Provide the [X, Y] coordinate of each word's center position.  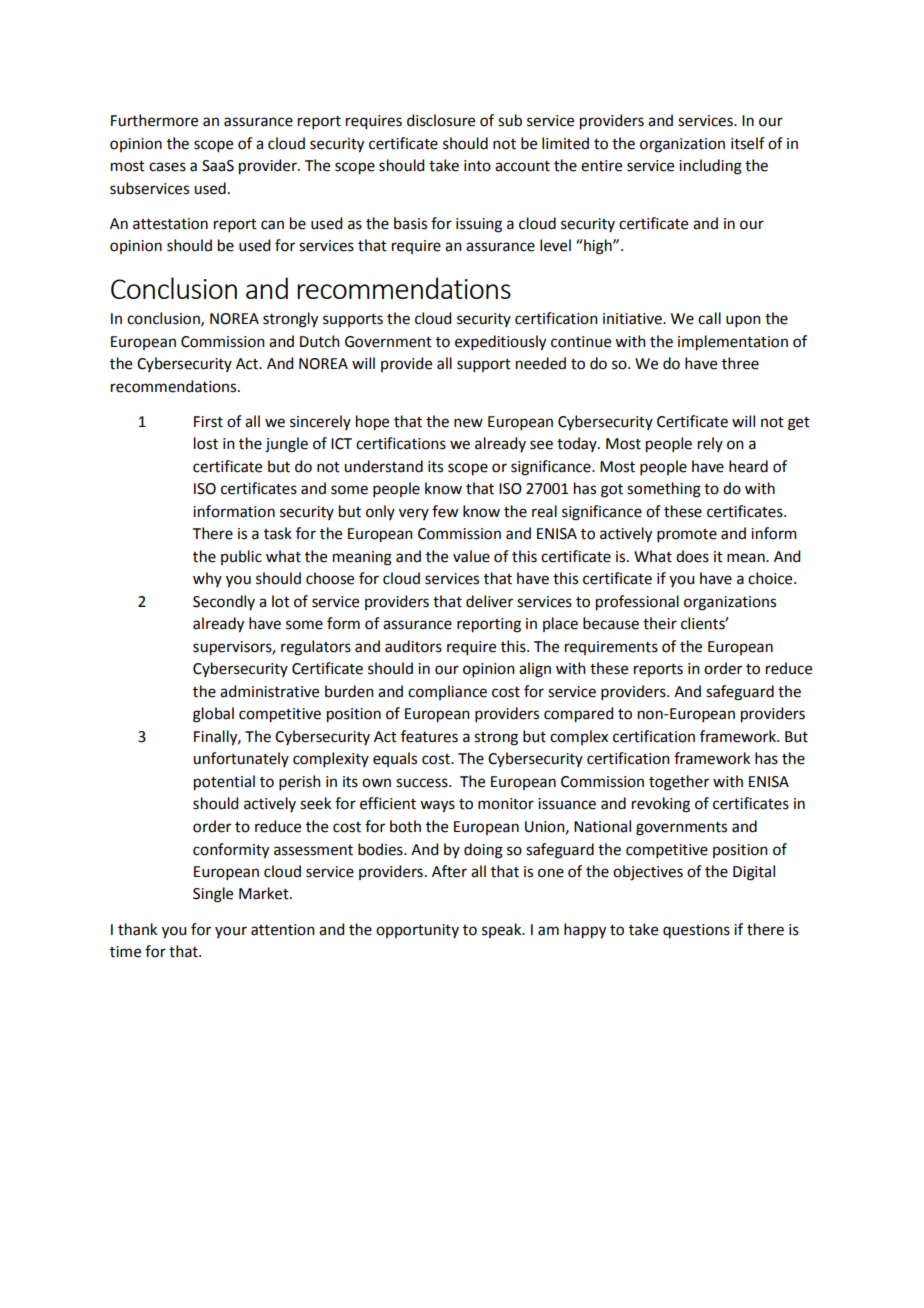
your [231, 932]
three [740, 363]
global [213, 715]
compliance [447, 692]
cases [167, 167]
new [468, 423]
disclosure [441, 120]
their [660, 623]
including [710, 167]
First [208, 422]
